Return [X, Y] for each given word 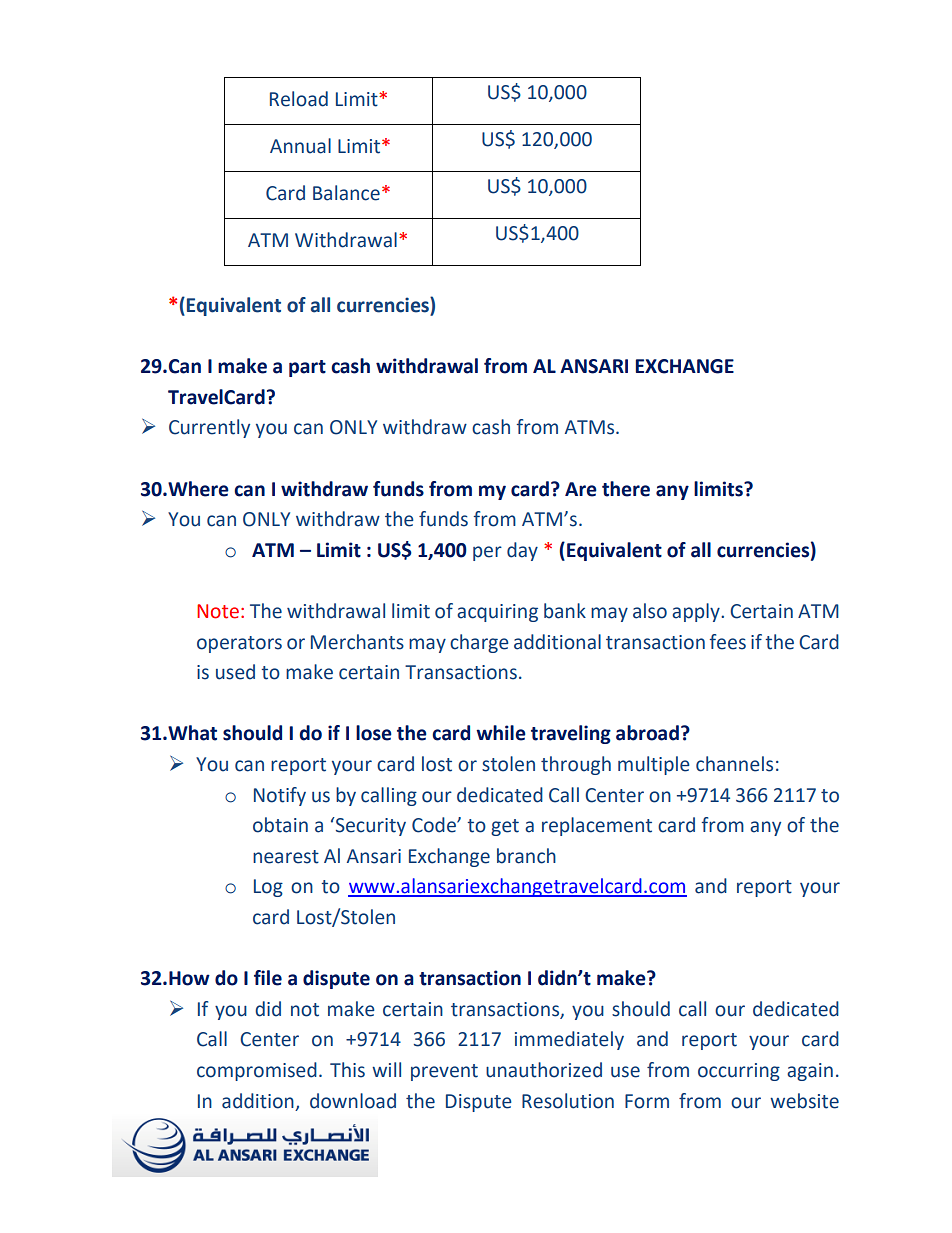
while [501, 733]
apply [697, 612]
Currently [209, 428]
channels [734, 764]
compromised [257, 1071]
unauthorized [544, 1070]
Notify [280, 796]
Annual [300, 146]
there [626, 489]
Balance [346, 193]
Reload [299, 99]
